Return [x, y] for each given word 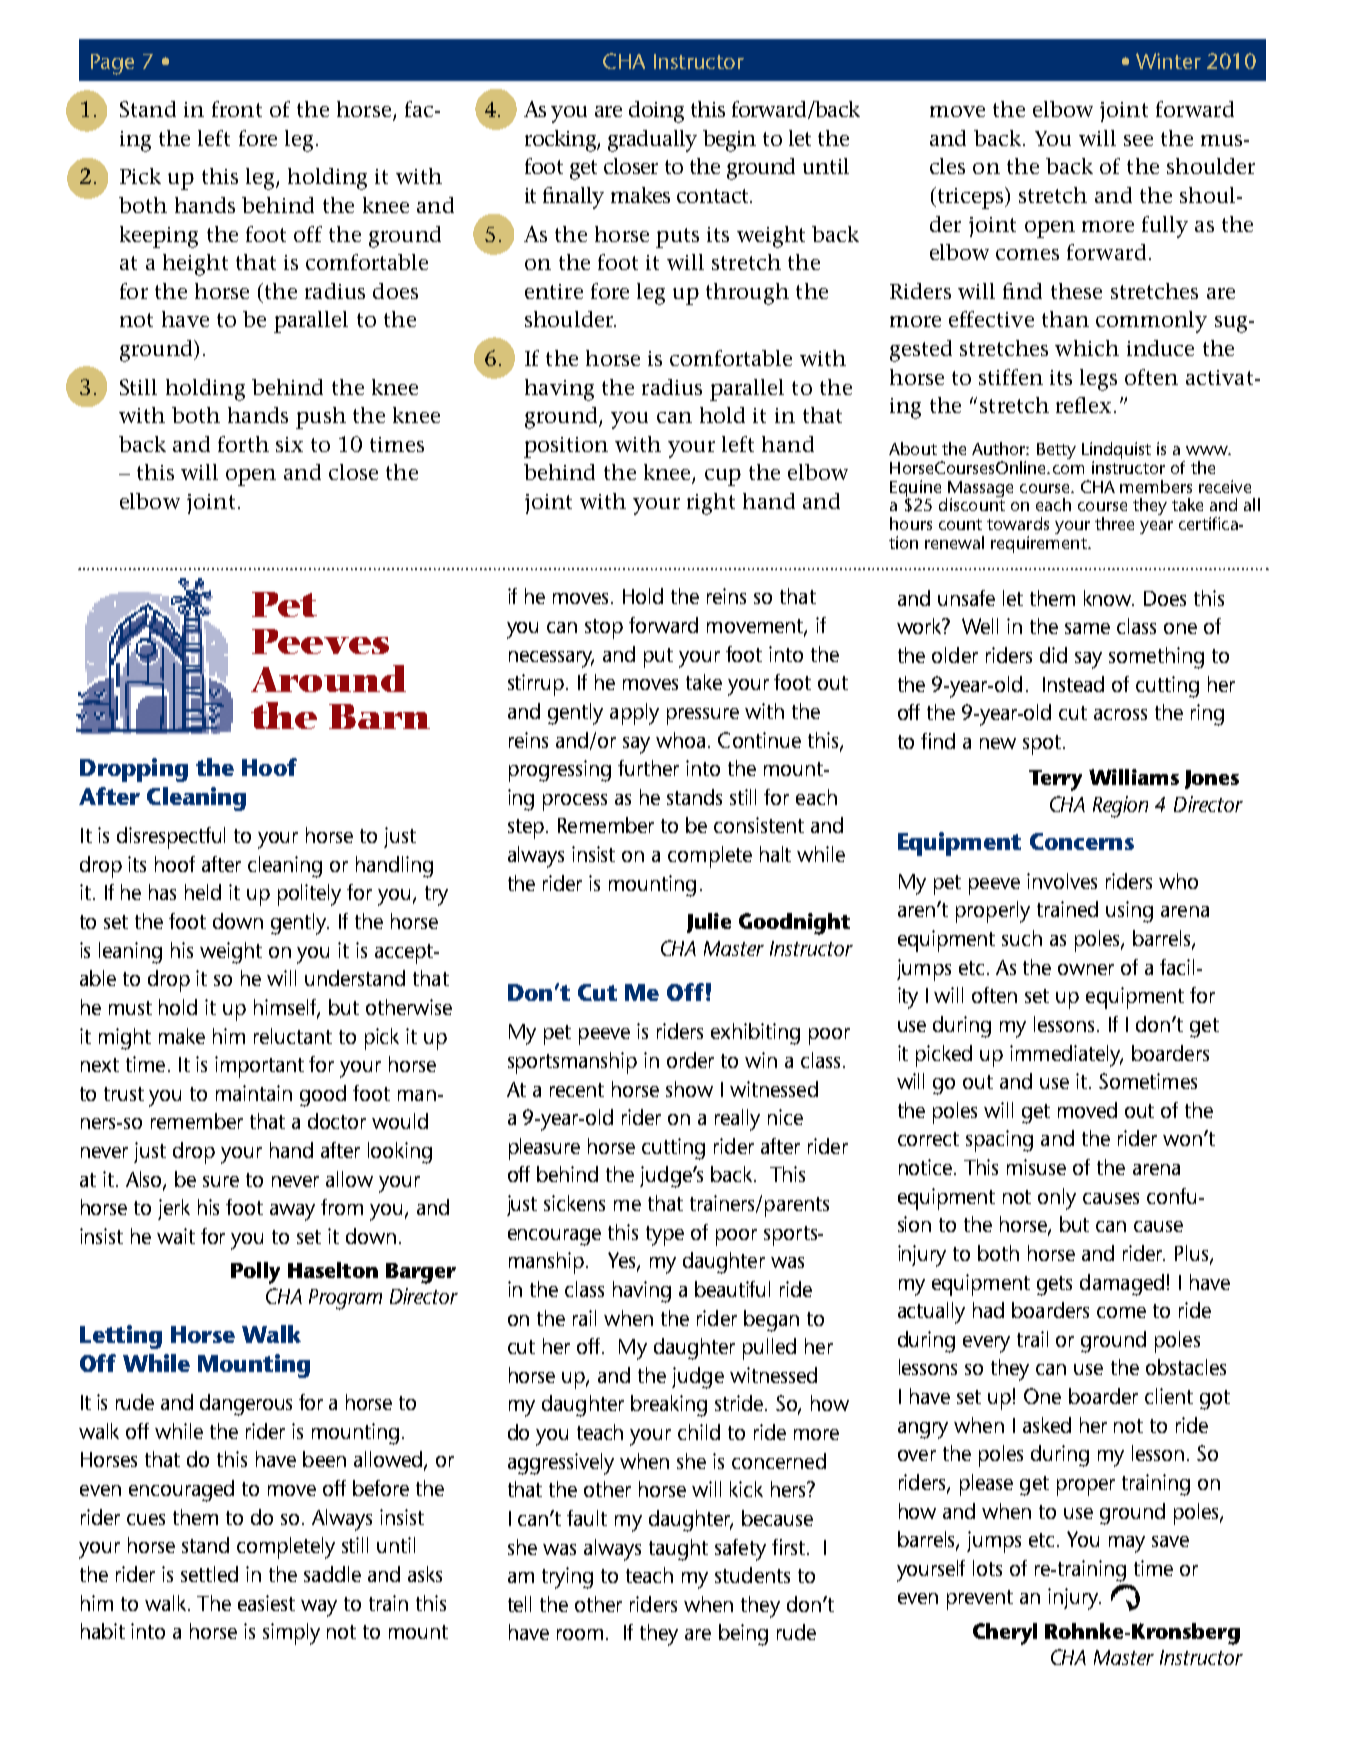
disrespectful [171, 838]
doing [656, 112]
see [1138, 140]
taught [678, 1550]
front [237, 109]
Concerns [1082, 841]
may [1127, 1544]
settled [209, 1574]
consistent [759, 825]
